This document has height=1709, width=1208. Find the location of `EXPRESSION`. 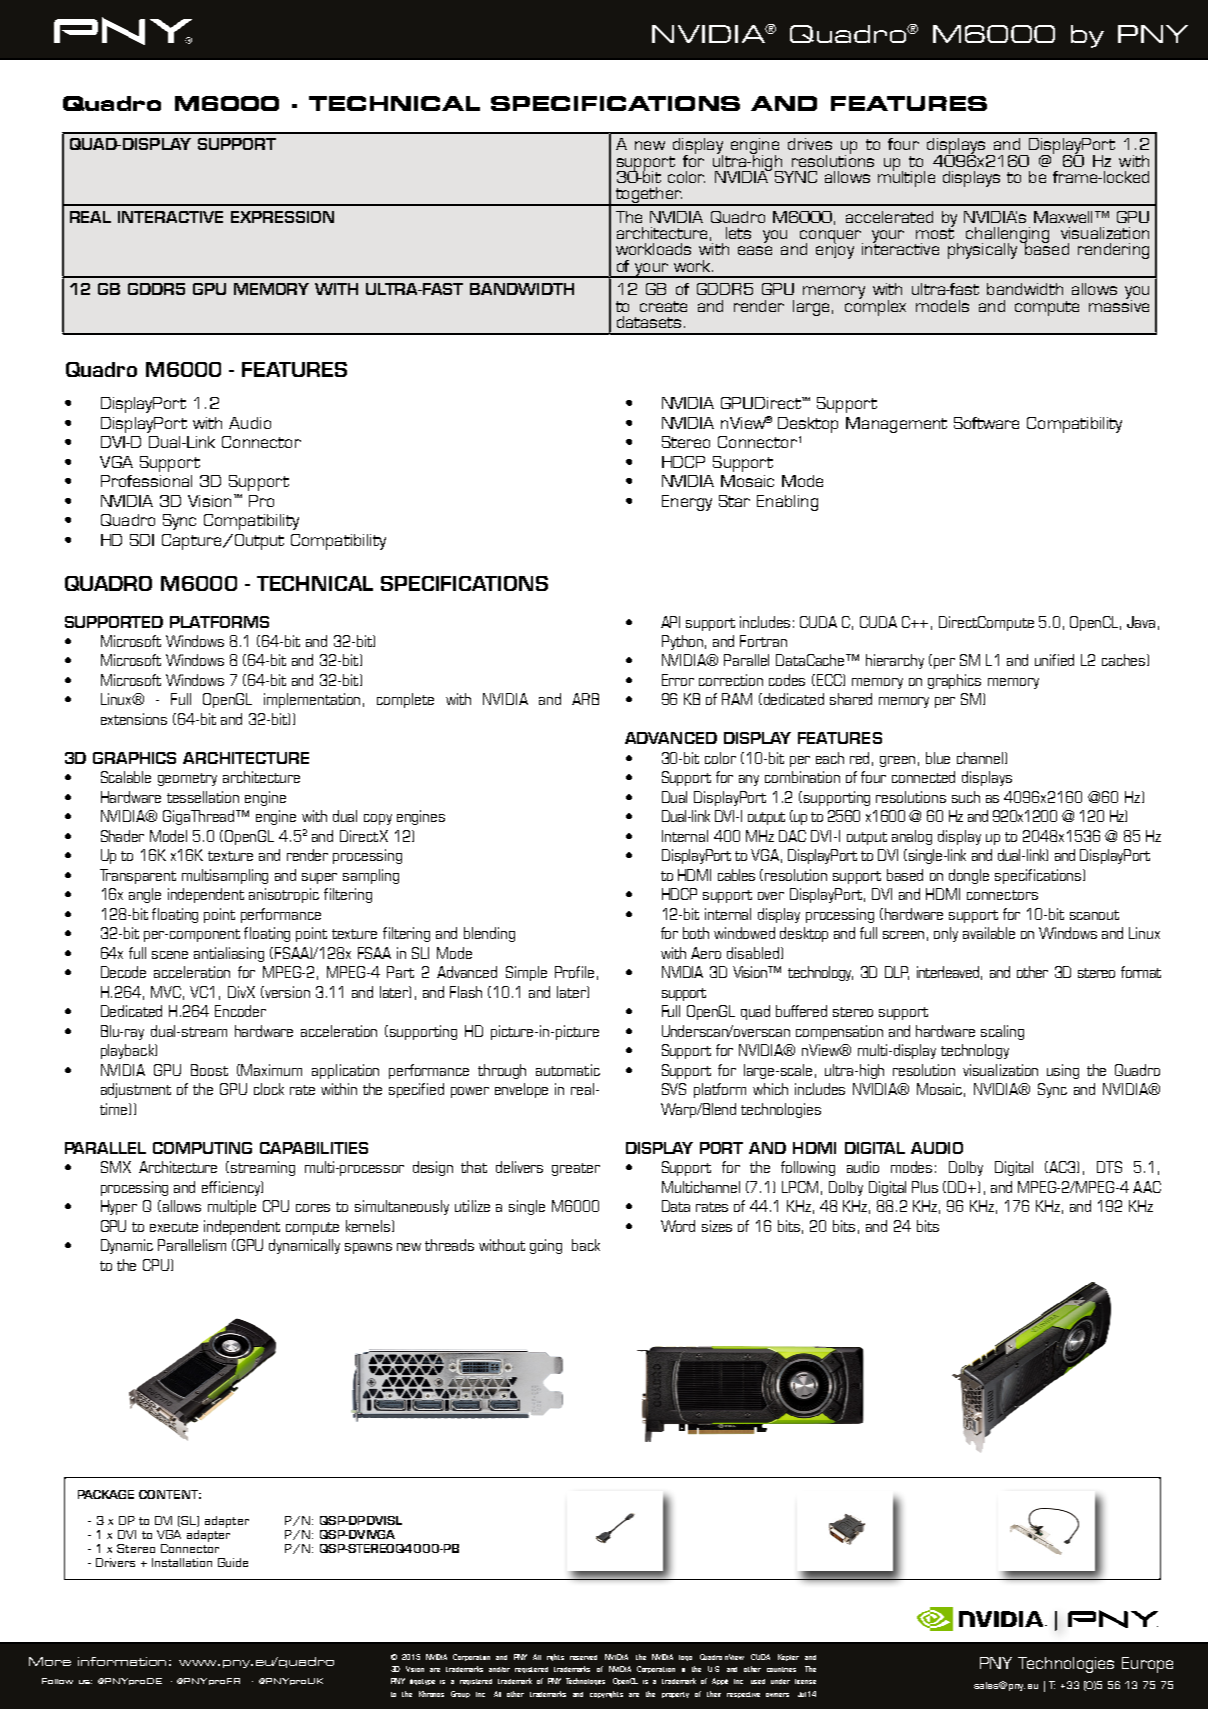

EXPRESSION is located at coordinates (282, 217).
